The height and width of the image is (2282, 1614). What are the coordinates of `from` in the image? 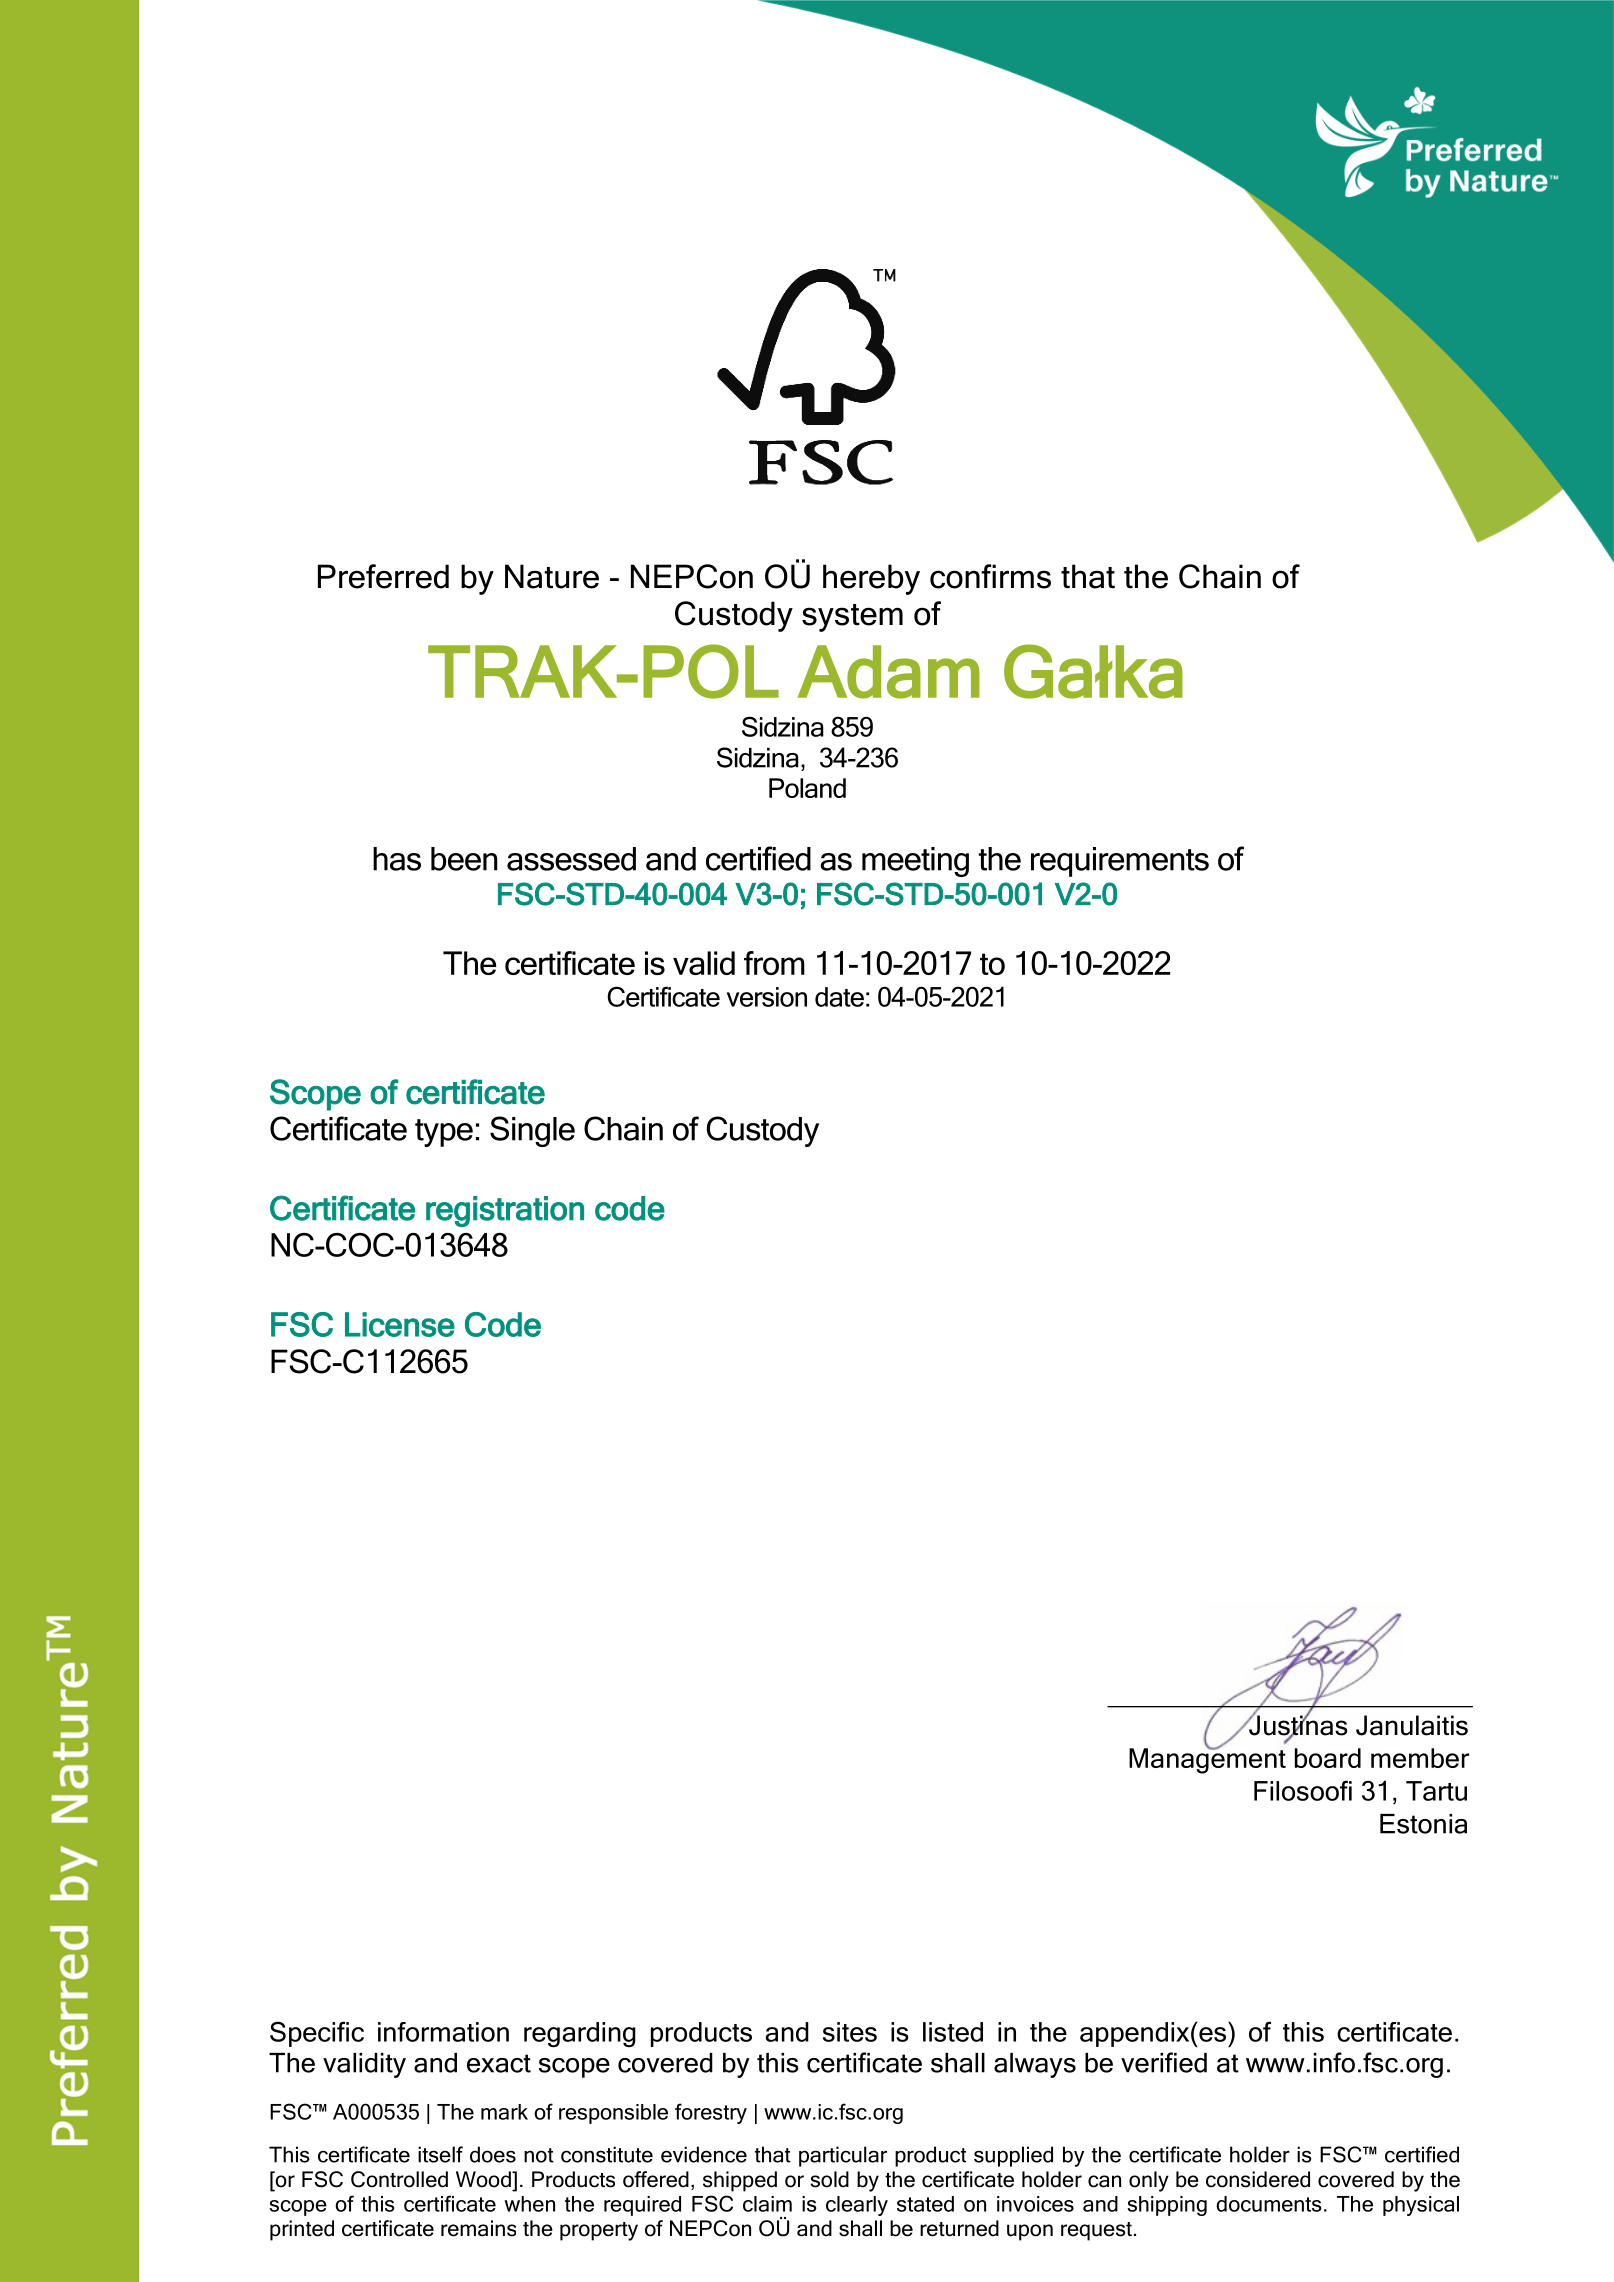 It's located at (774, 963).
